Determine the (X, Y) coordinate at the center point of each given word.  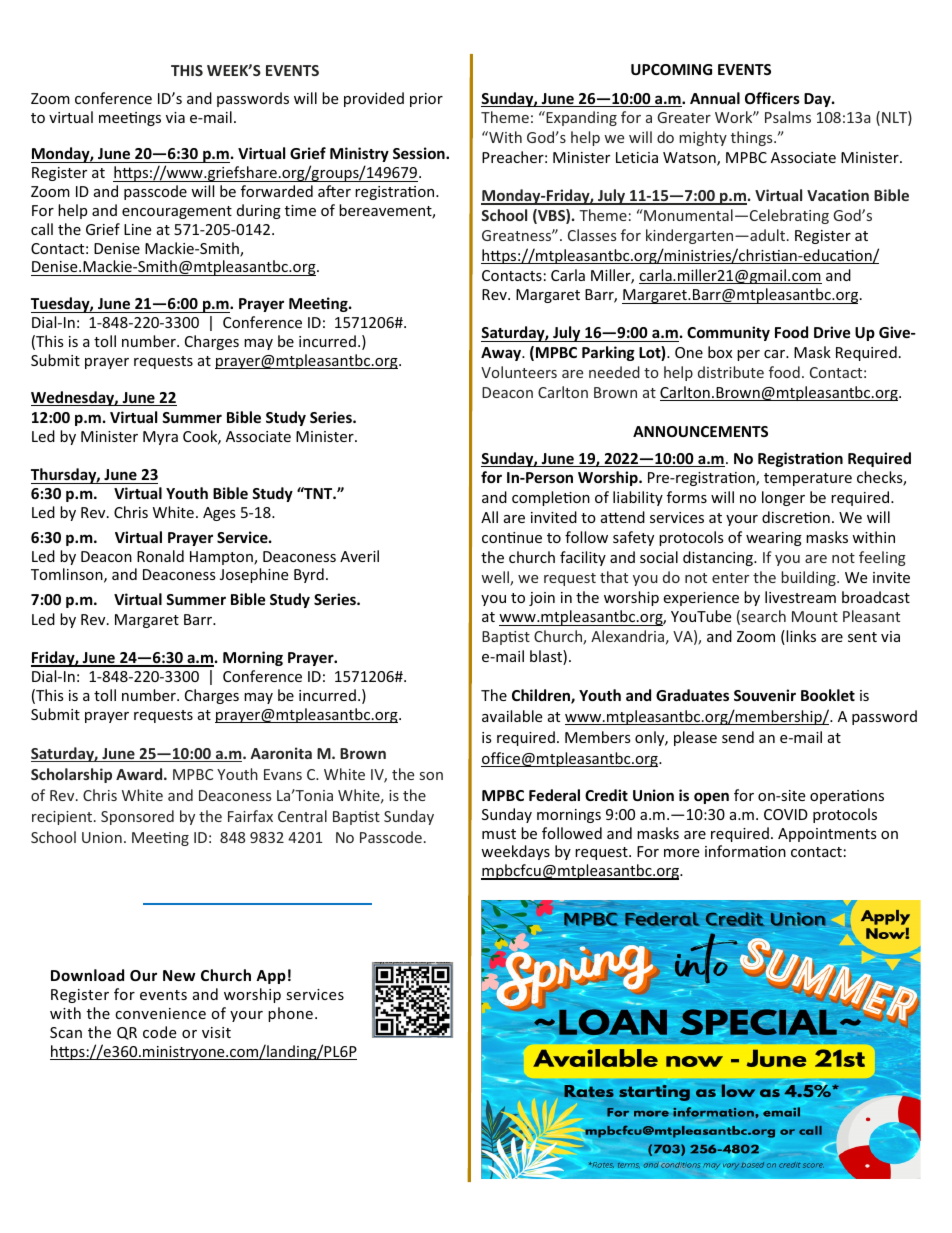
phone (290, 1014)
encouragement (177, 212)
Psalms (788, 117)
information (745, 851)
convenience (160, 1013)
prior (426, 100)
